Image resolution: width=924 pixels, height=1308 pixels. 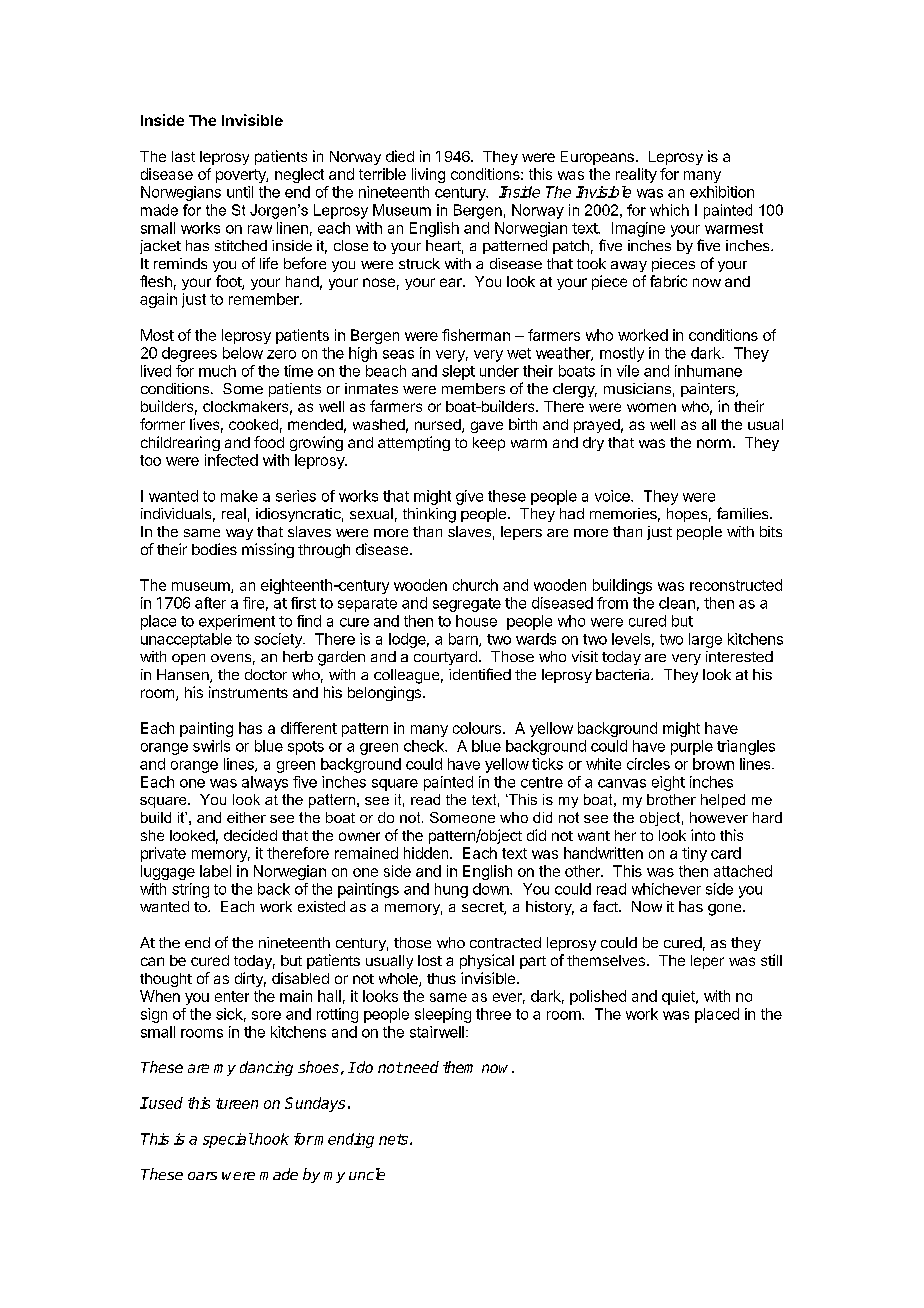 I want to click on norm, so click(x=714, y=443).
